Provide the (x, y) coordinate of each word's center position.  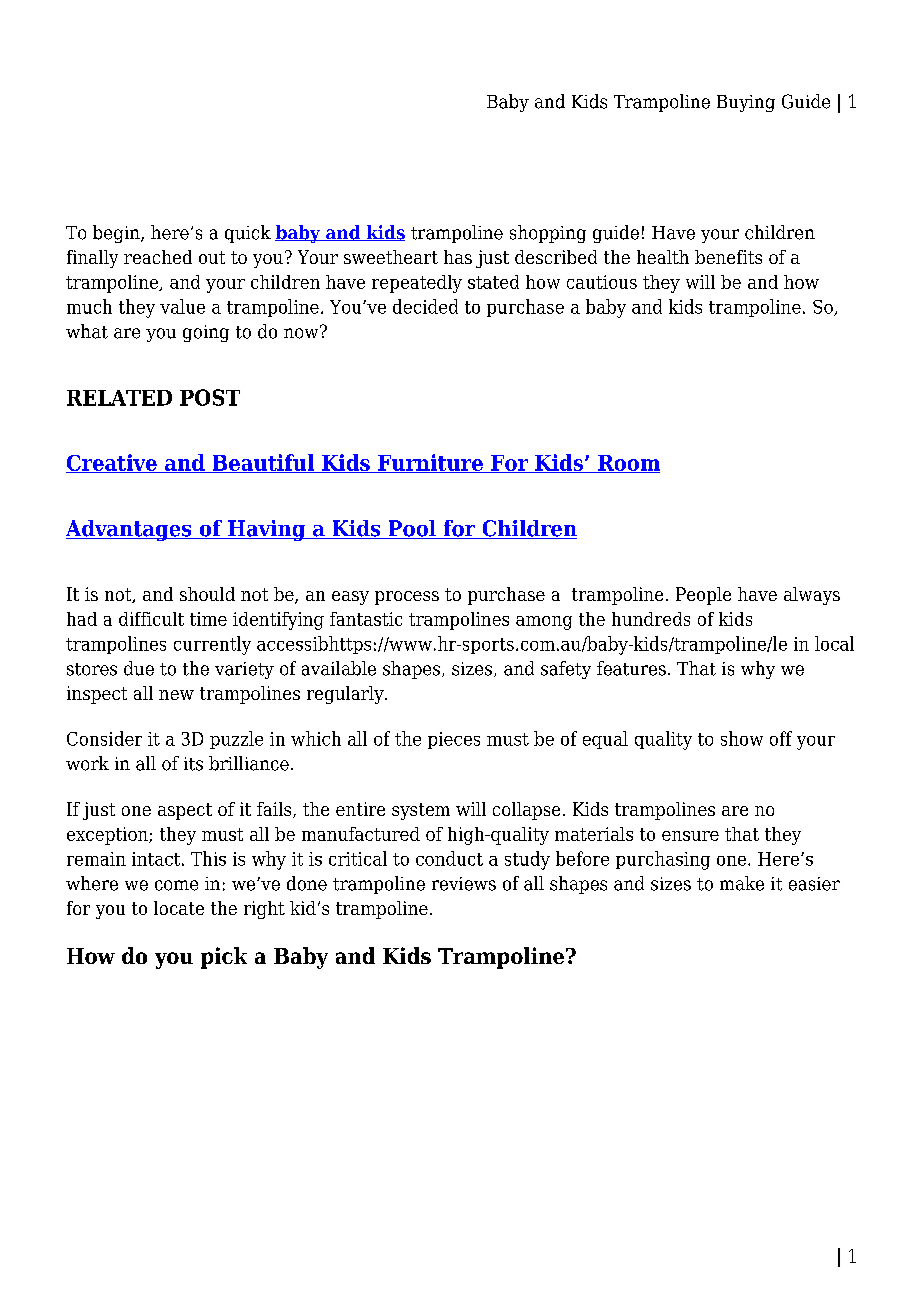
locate (179, 908)
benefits (728, 257)
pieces (454, 740)
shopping (548, 234)
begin (117, 234)
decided (425, 306)
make (742, 883)
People (703, 596)
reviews (464, 884)
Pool (412, 529)
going (206, 333)
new (176, 695)
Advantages (130, 530)
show (742, 738)
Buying (746, 103)
